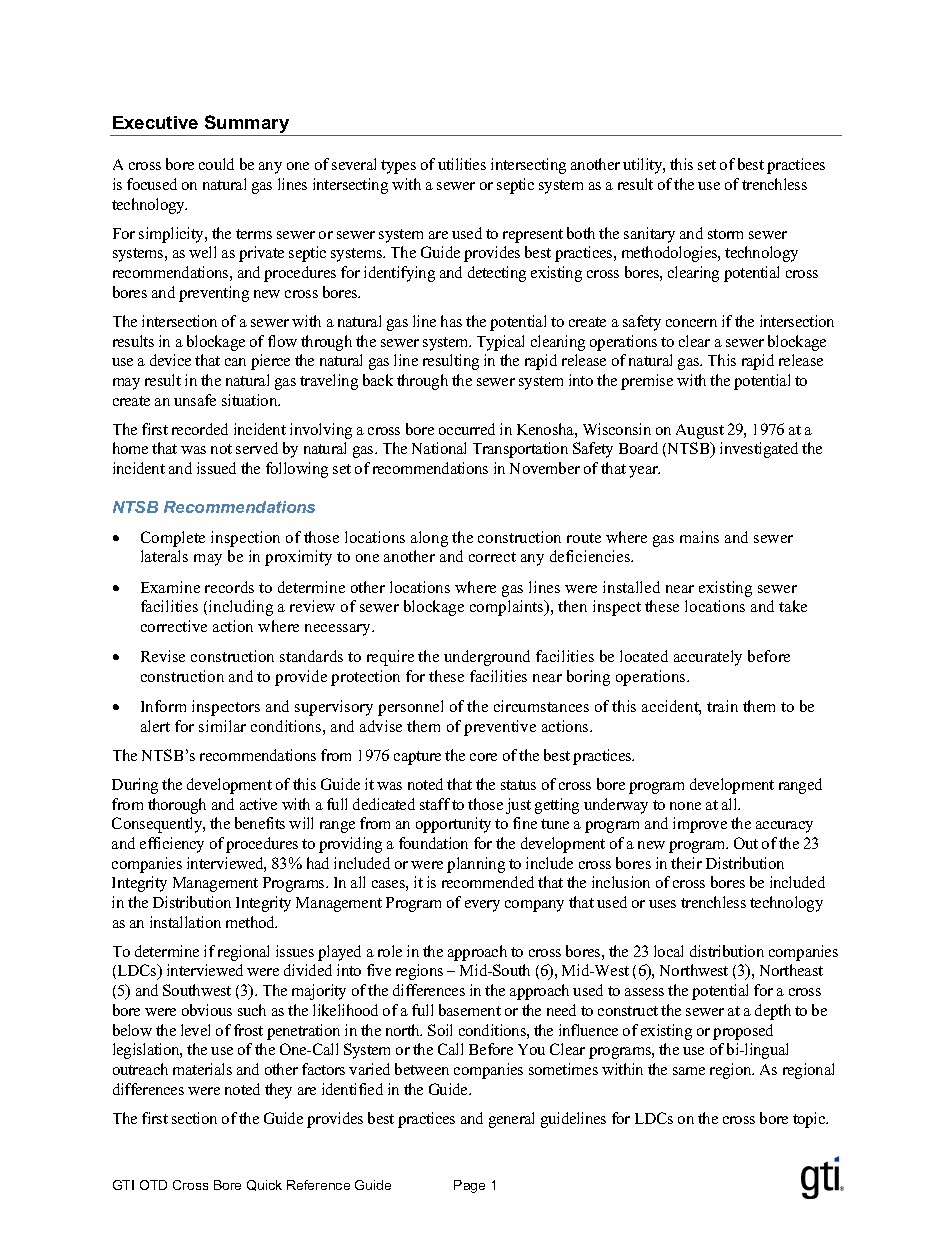 The image size is (952, 1233). What do you see at coordinates (725, 234) in the screenshot?
I see `storm` at bounding box center [725, 234].
